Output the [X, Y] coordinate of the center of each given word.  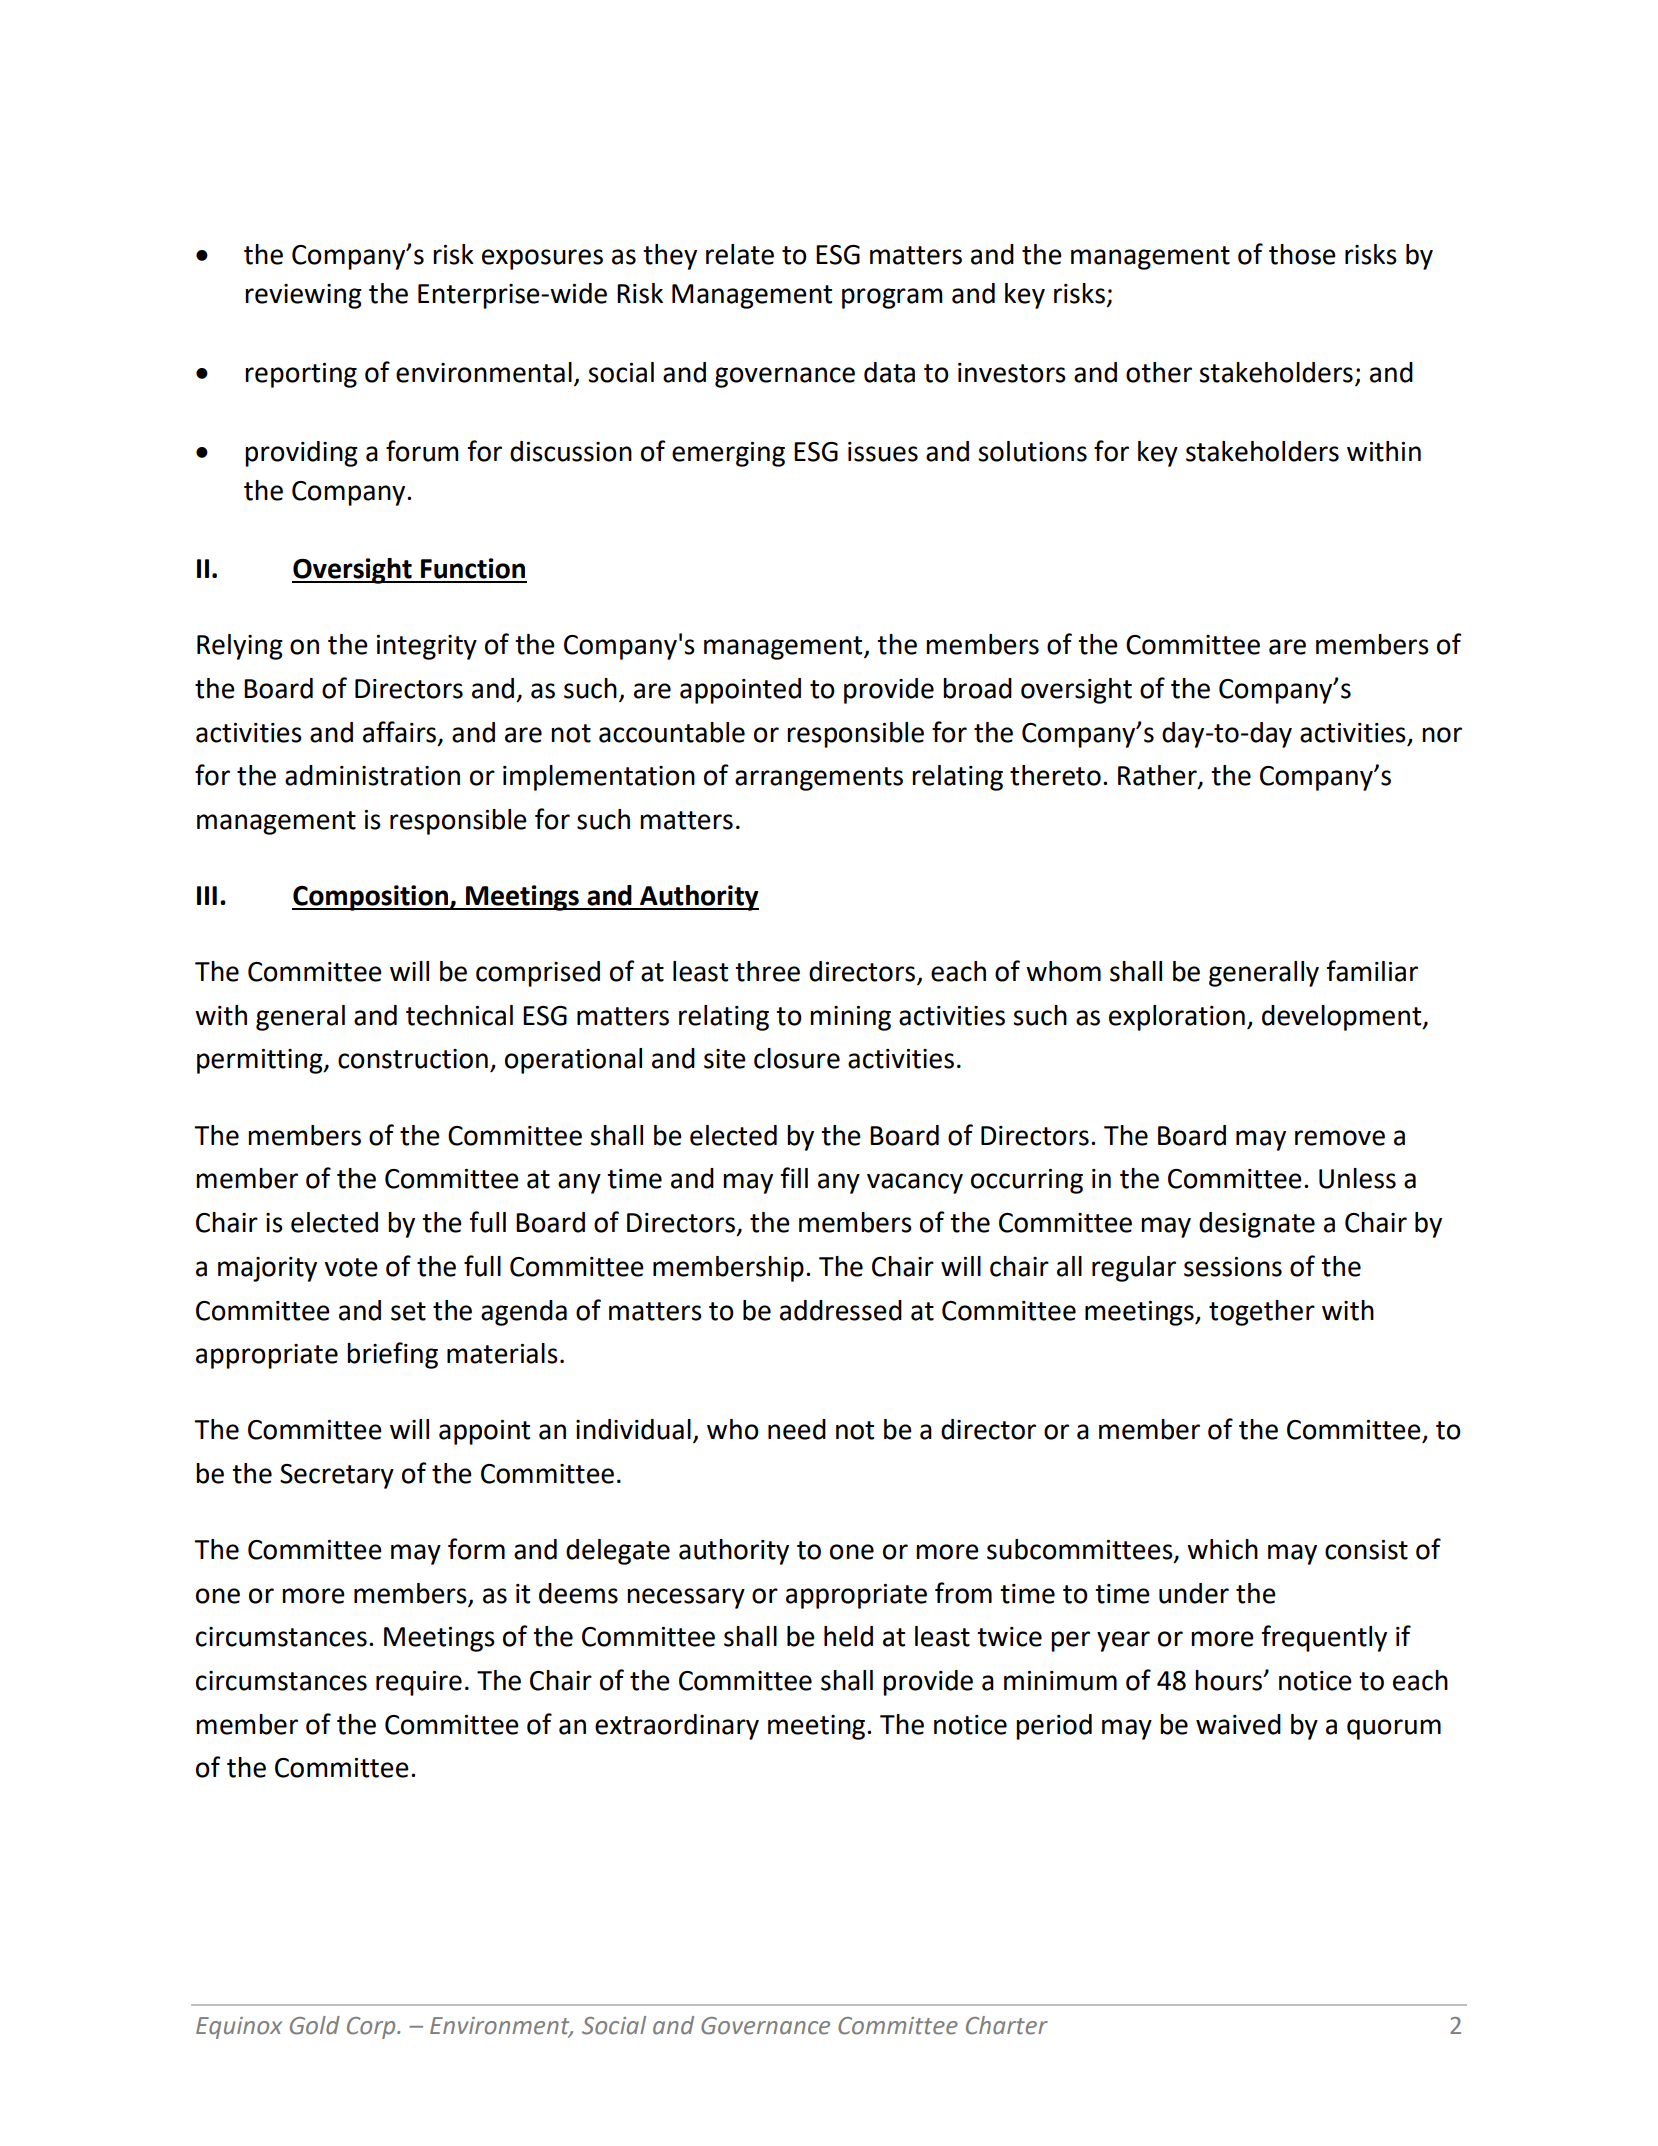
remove [1340, 1138]
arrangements [819, 779]
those [1302, 254]
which [1222, 1549]
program [892, 298]
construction [413, 1059]
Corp [372, 2028]
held [848, 1636]
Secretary [337, 1476]
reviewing [303, 296]
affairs [399, 732]
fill [794, 1177]
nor [1442, 735]
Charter [1007, 2025]
